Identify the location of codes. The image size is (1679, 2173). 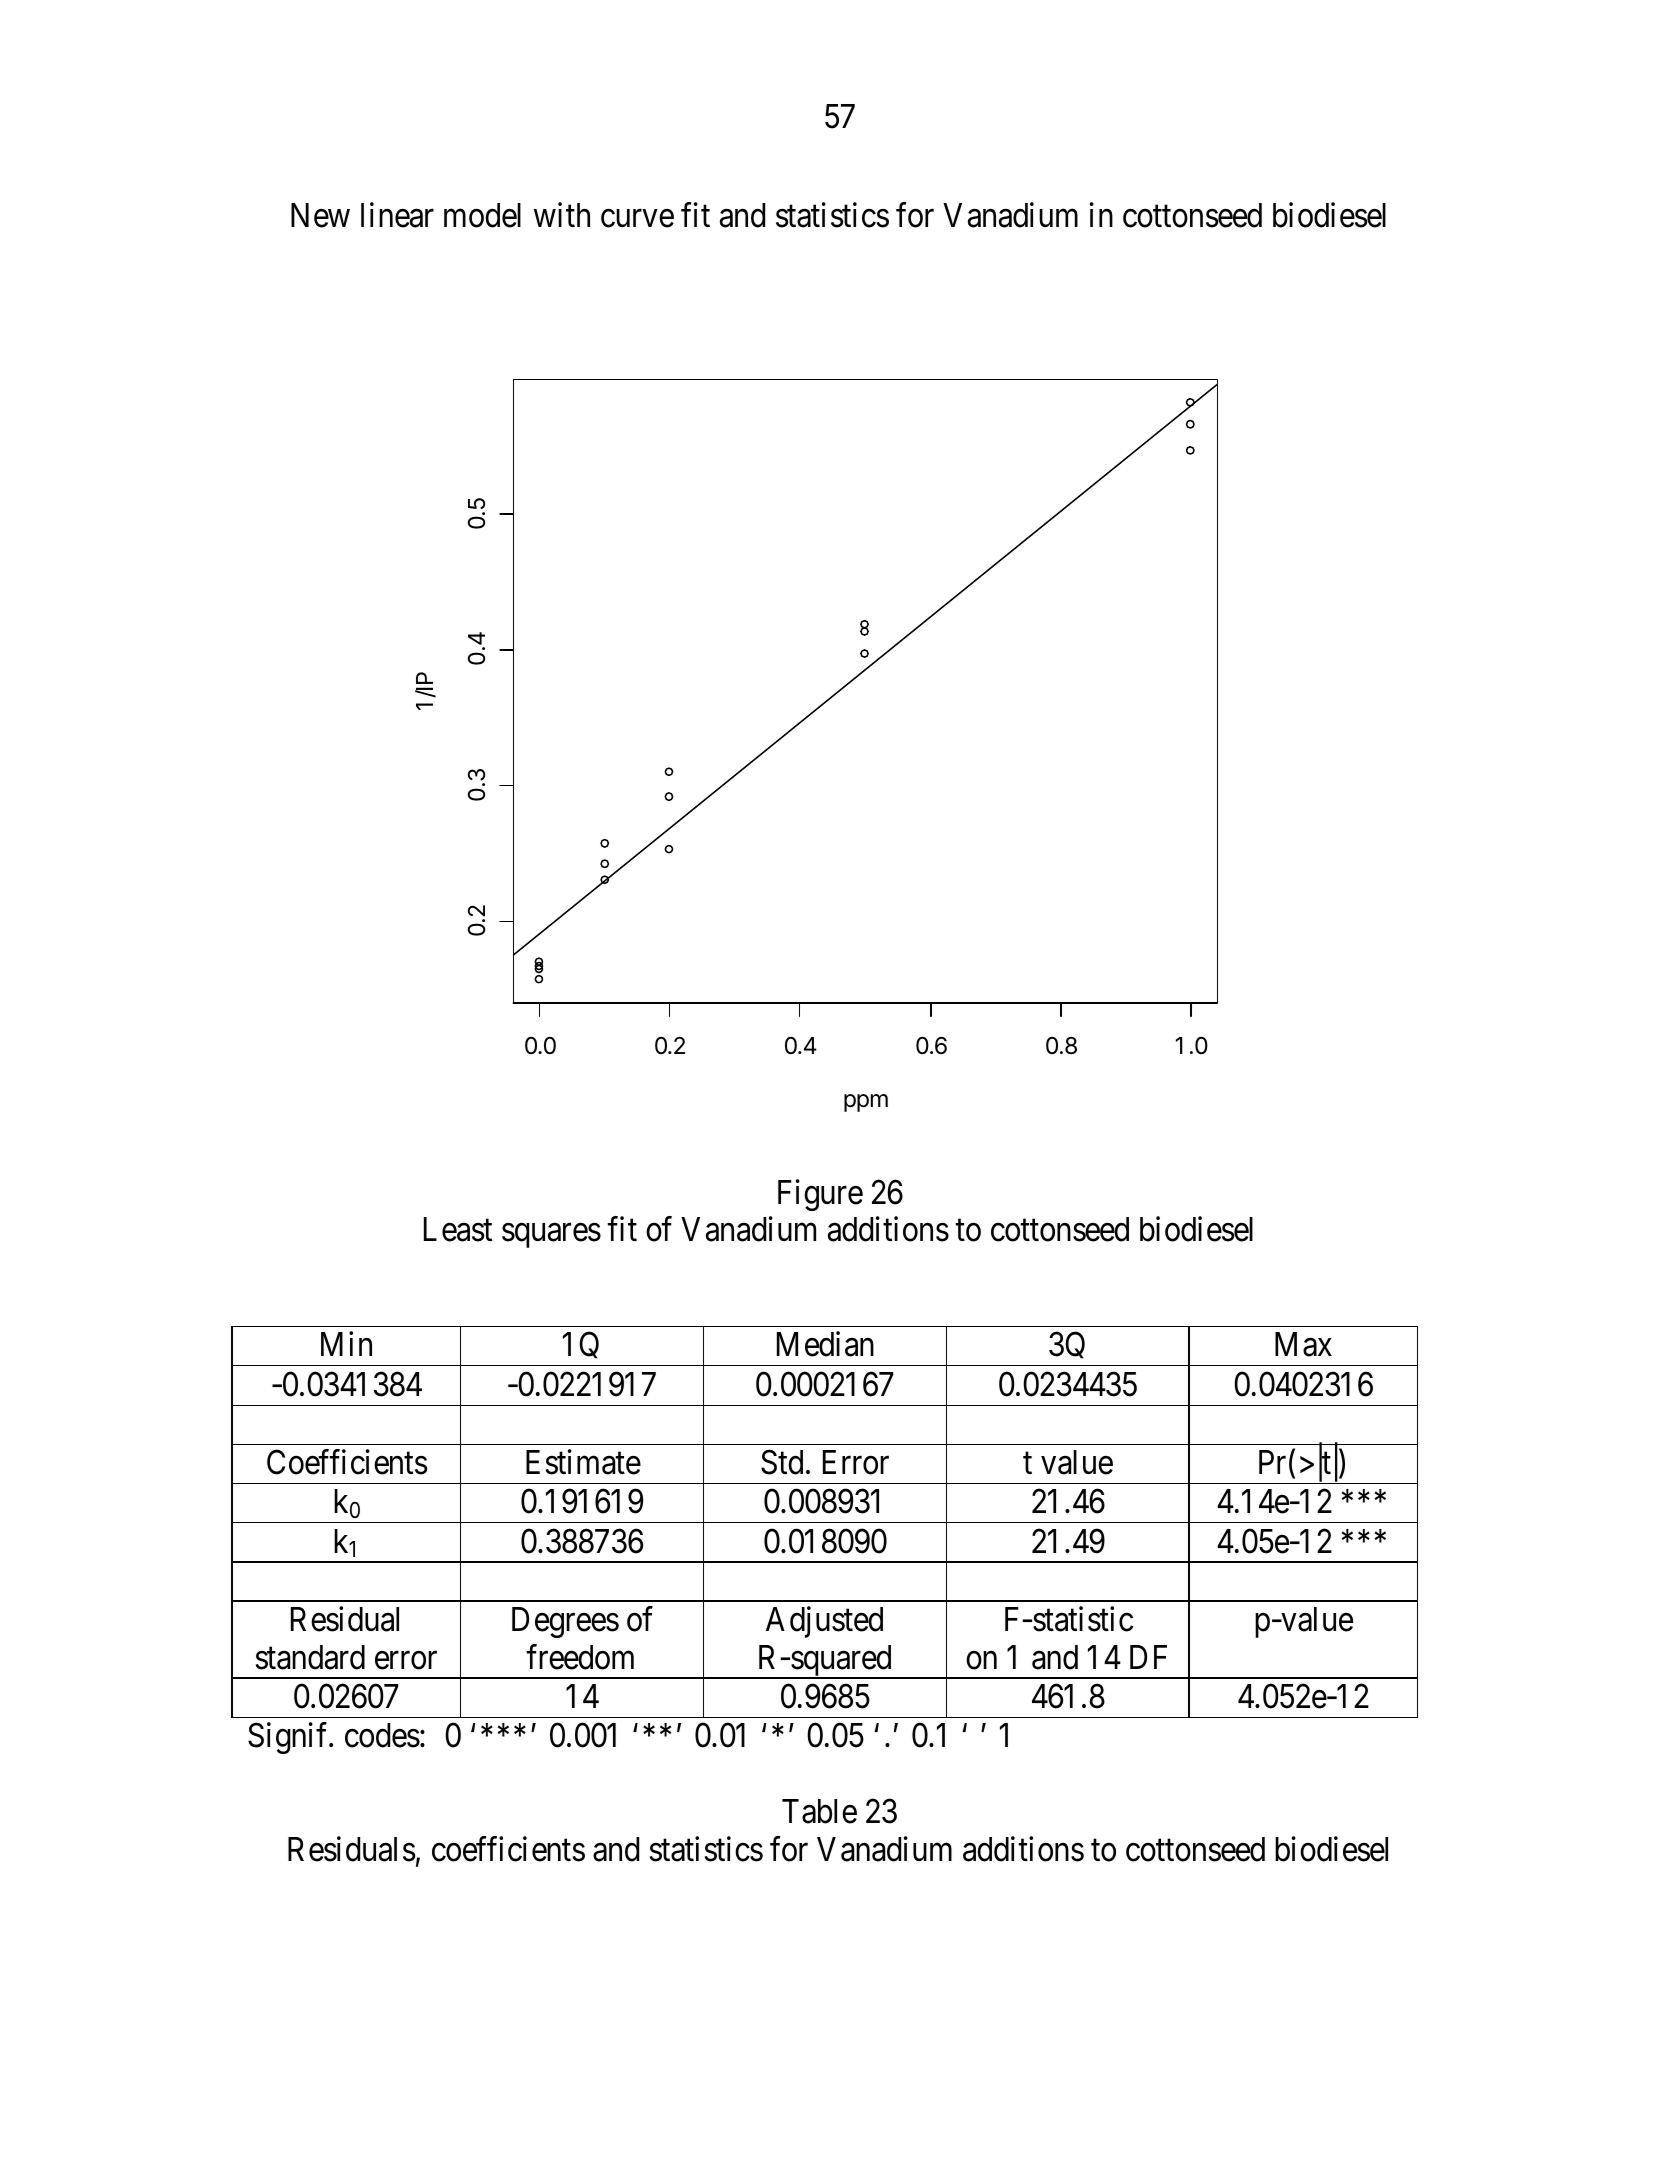
(382, 1735).
